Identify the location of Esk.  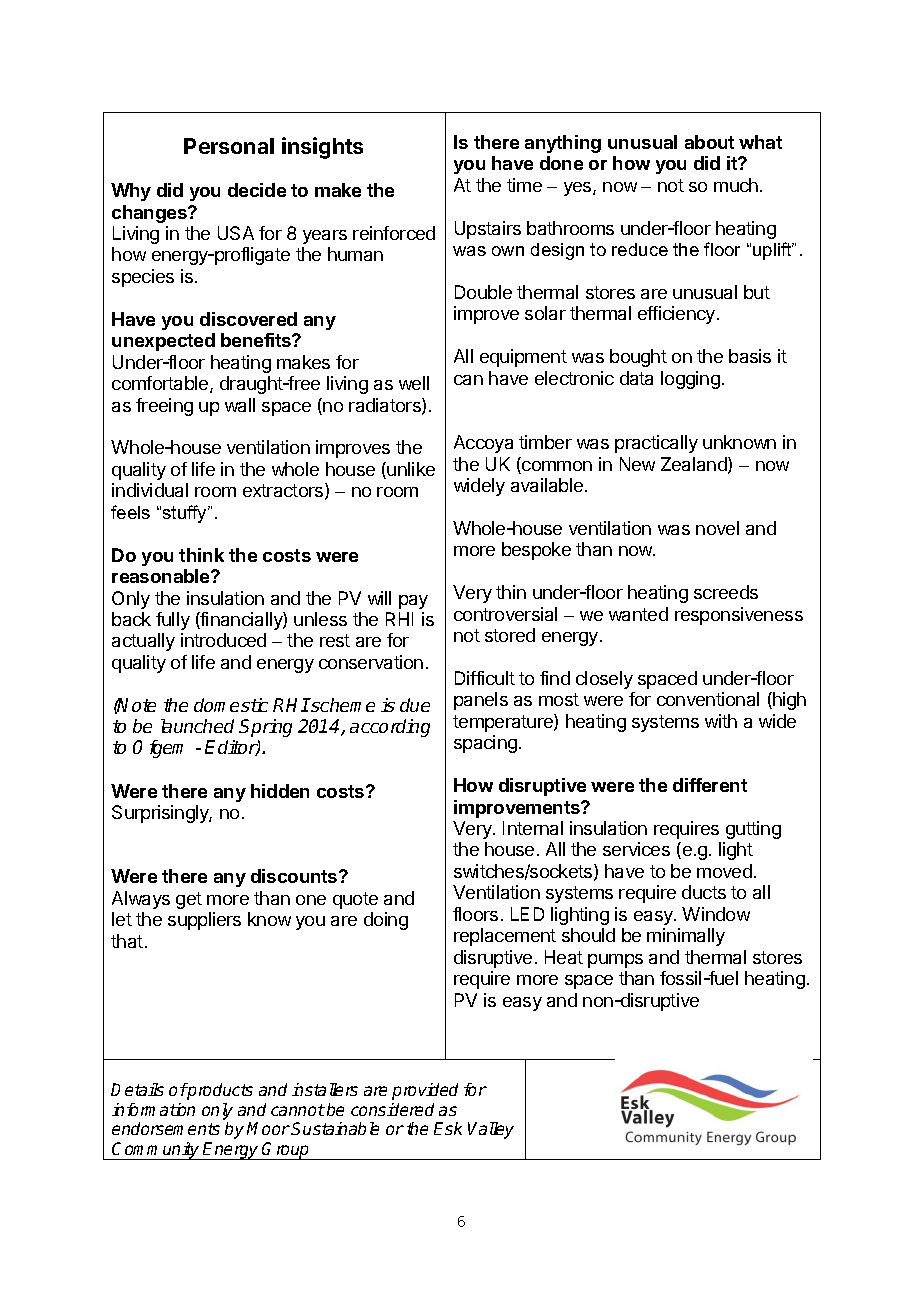
(448, 1128).
